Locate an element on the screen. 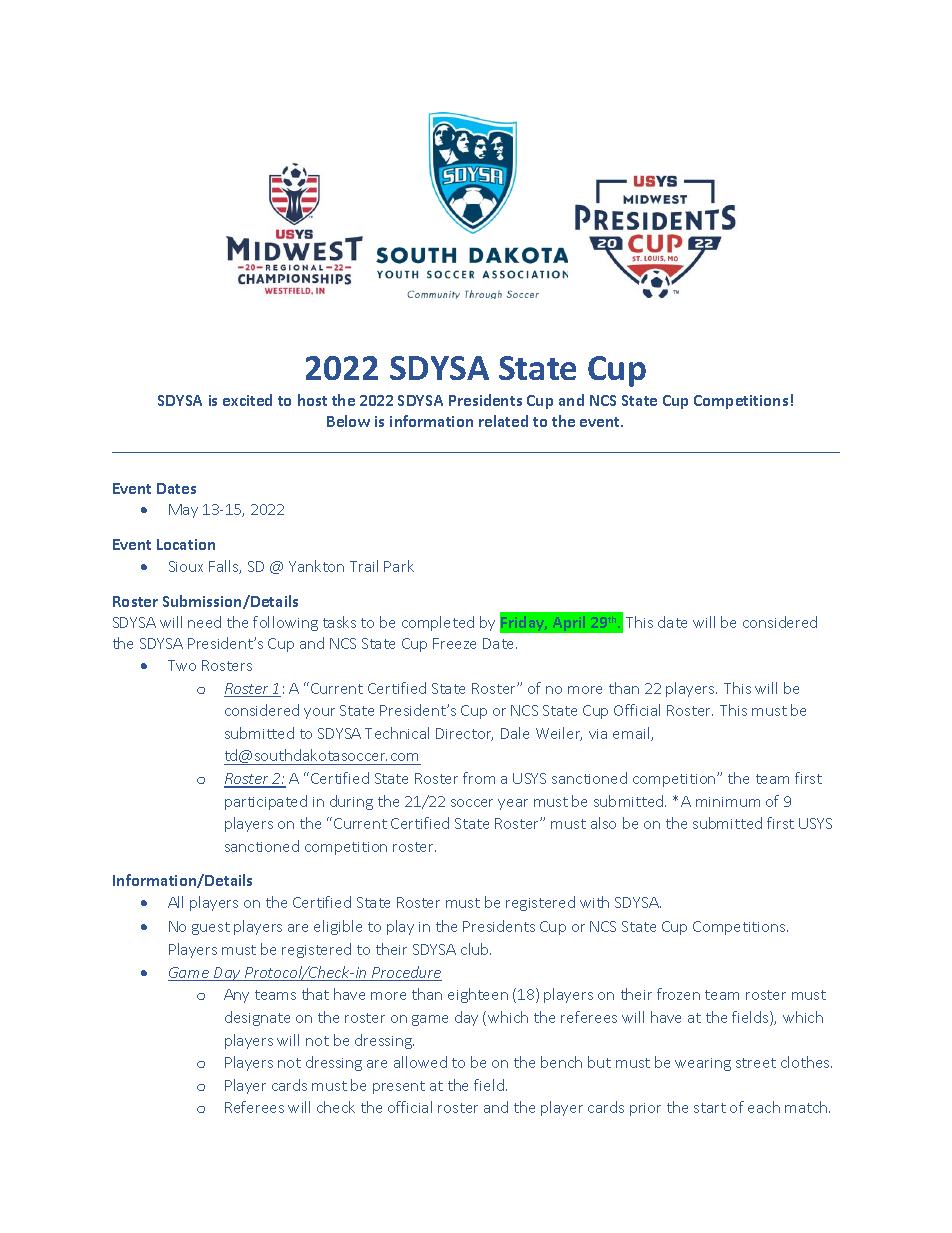 This screenshot has height=1233, width=952. completed is located at coordinates (438, 623).
